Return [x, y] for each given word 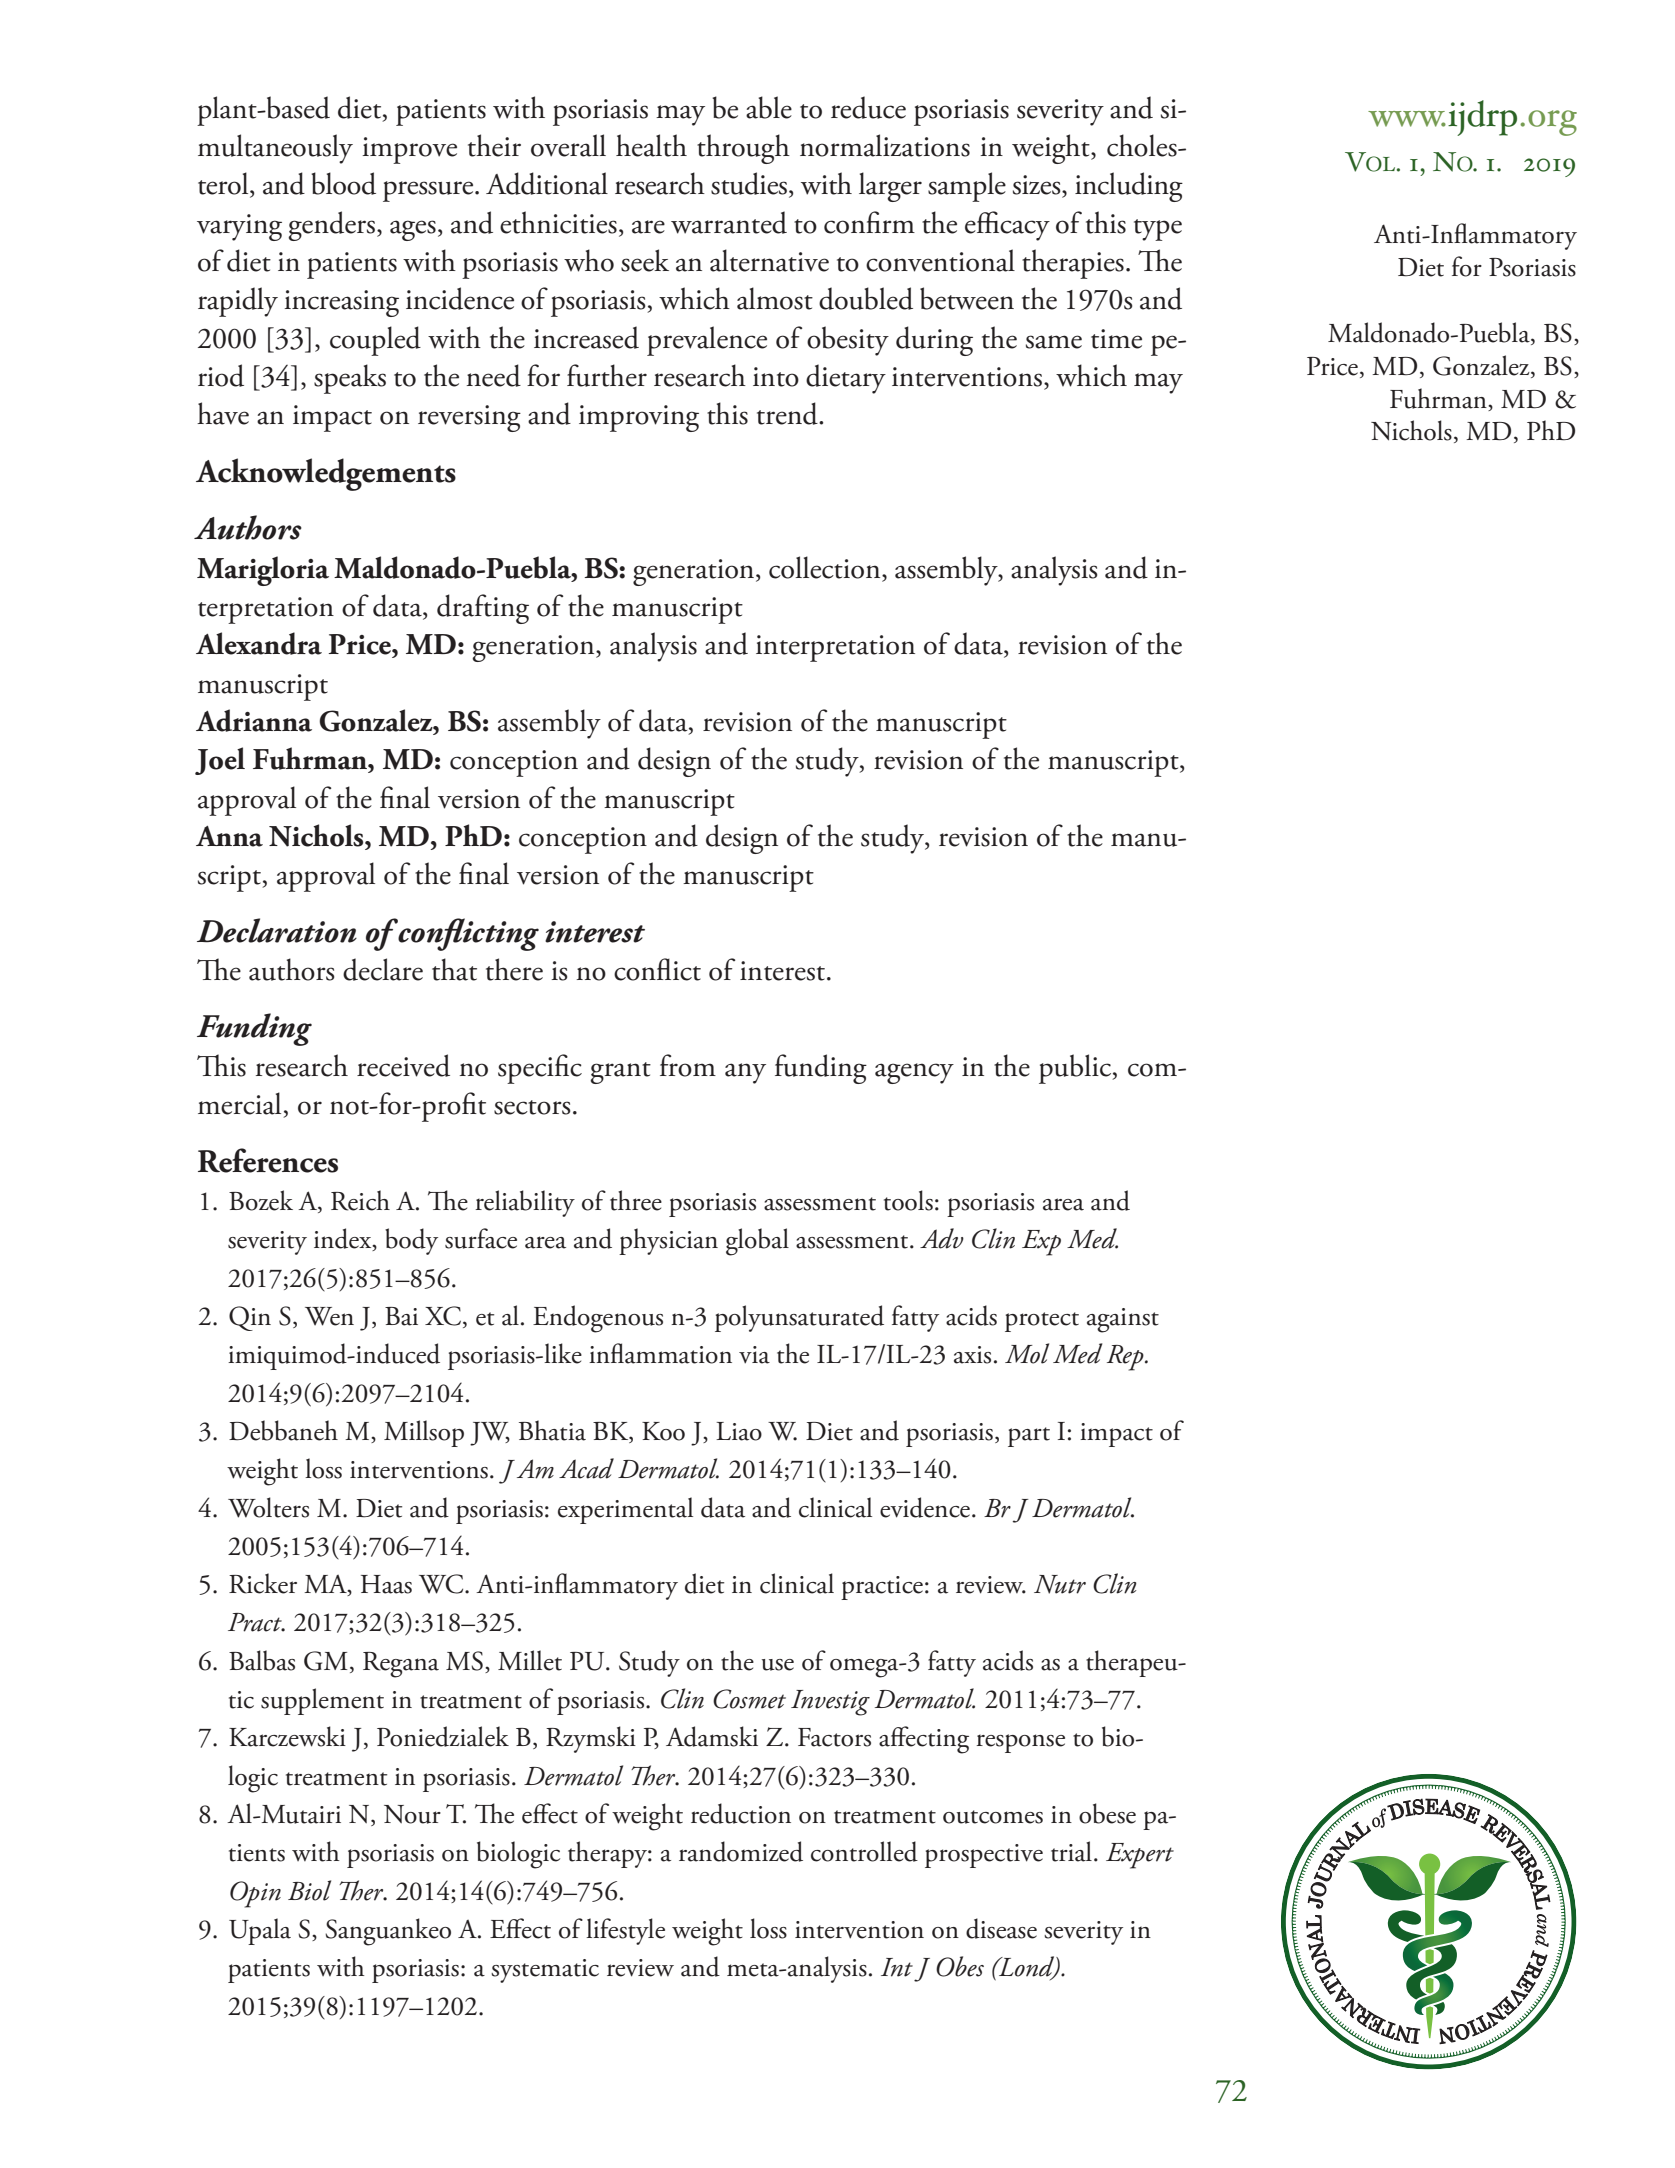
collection [826, 567]
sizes [1038, 185]
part [1029, 1437]
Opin [255, 1894]
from [688, 1065]
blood [343, 183]
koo [663, 1431]
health [651, 145]
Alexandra [259, 643]
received [403, 1065]
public [1076, 1069]
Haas [386, 1584]
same [1054, 342]
